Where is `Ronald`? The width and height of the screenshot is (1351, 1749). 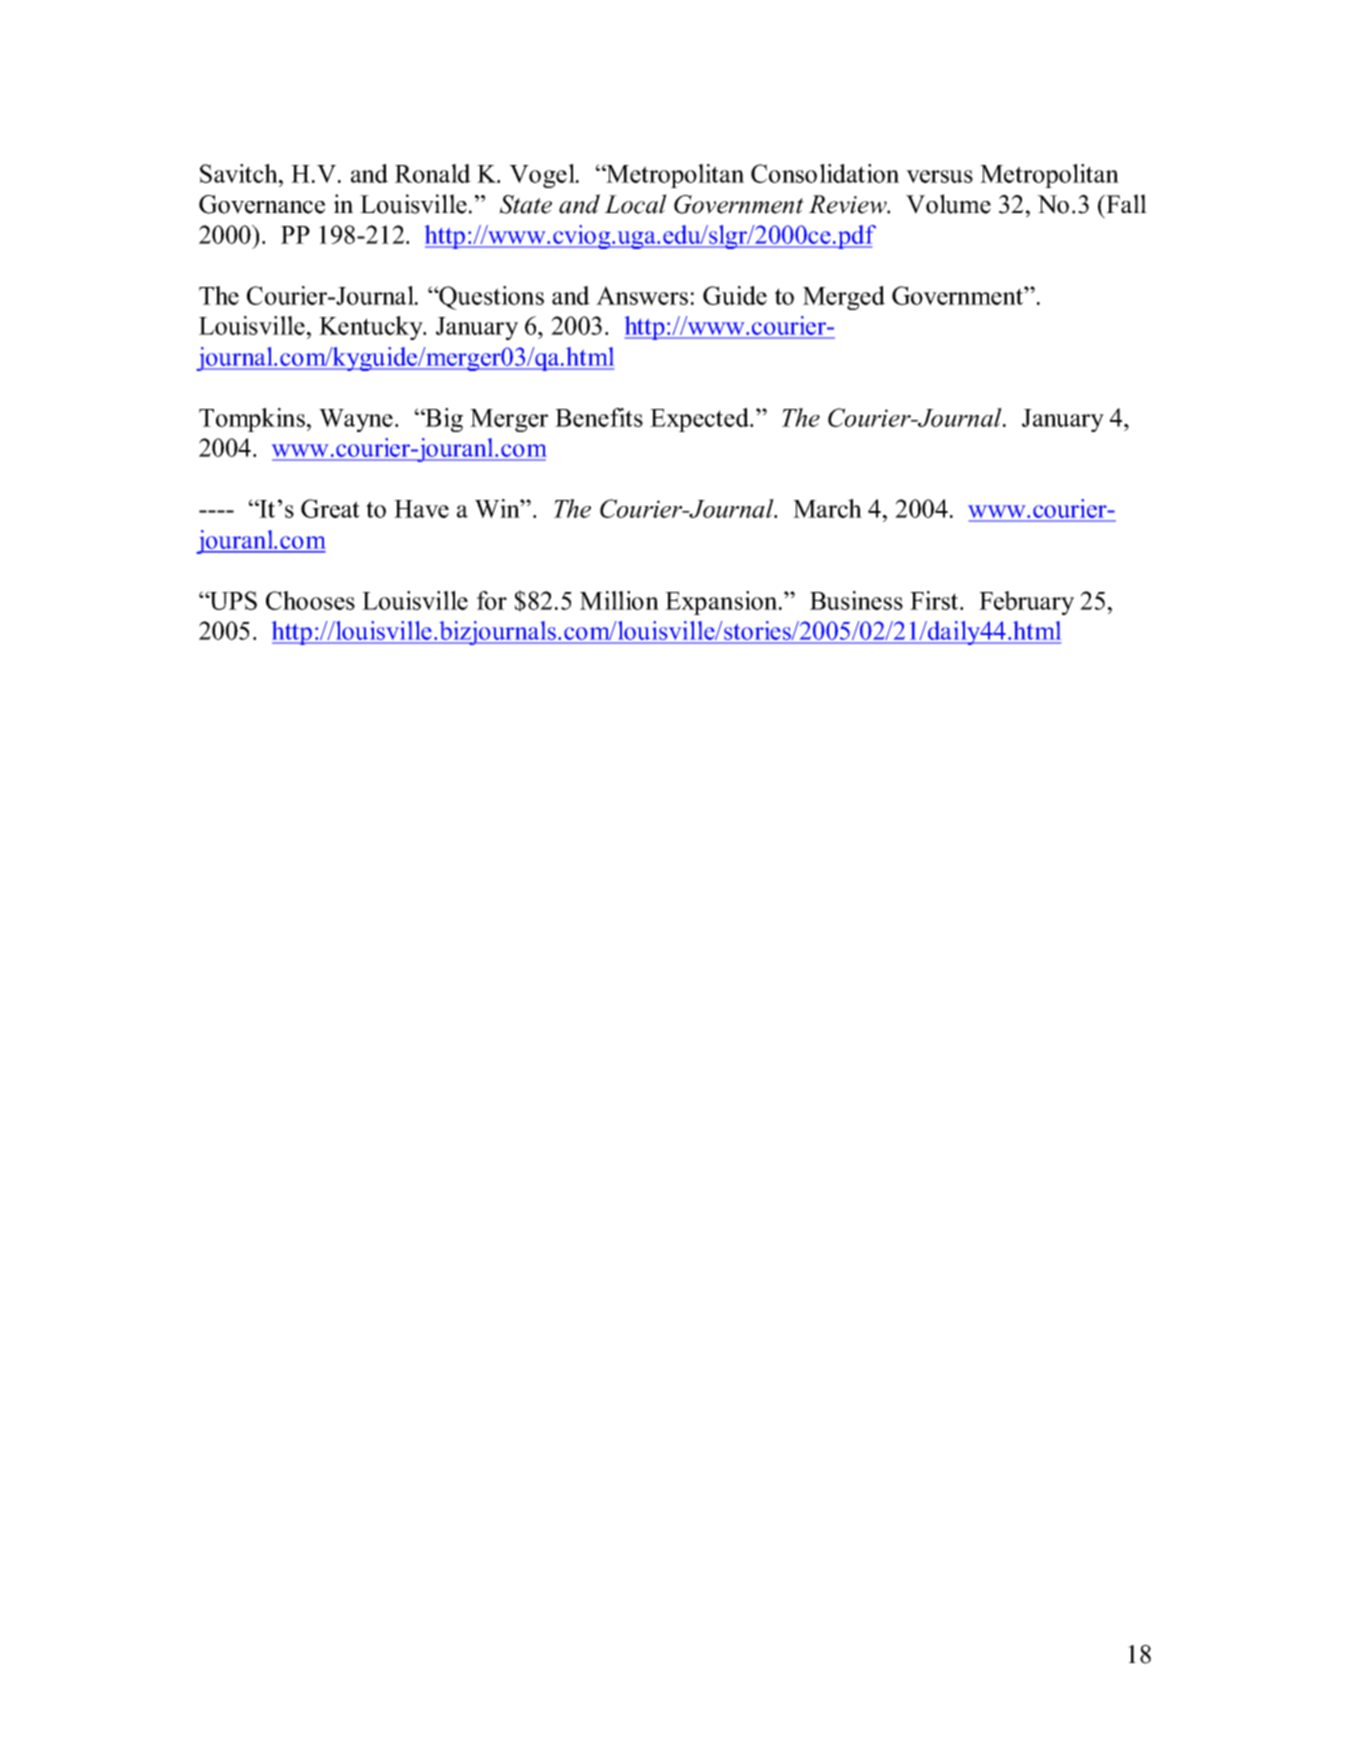
Ronald is located at coordinates (433, 173).
